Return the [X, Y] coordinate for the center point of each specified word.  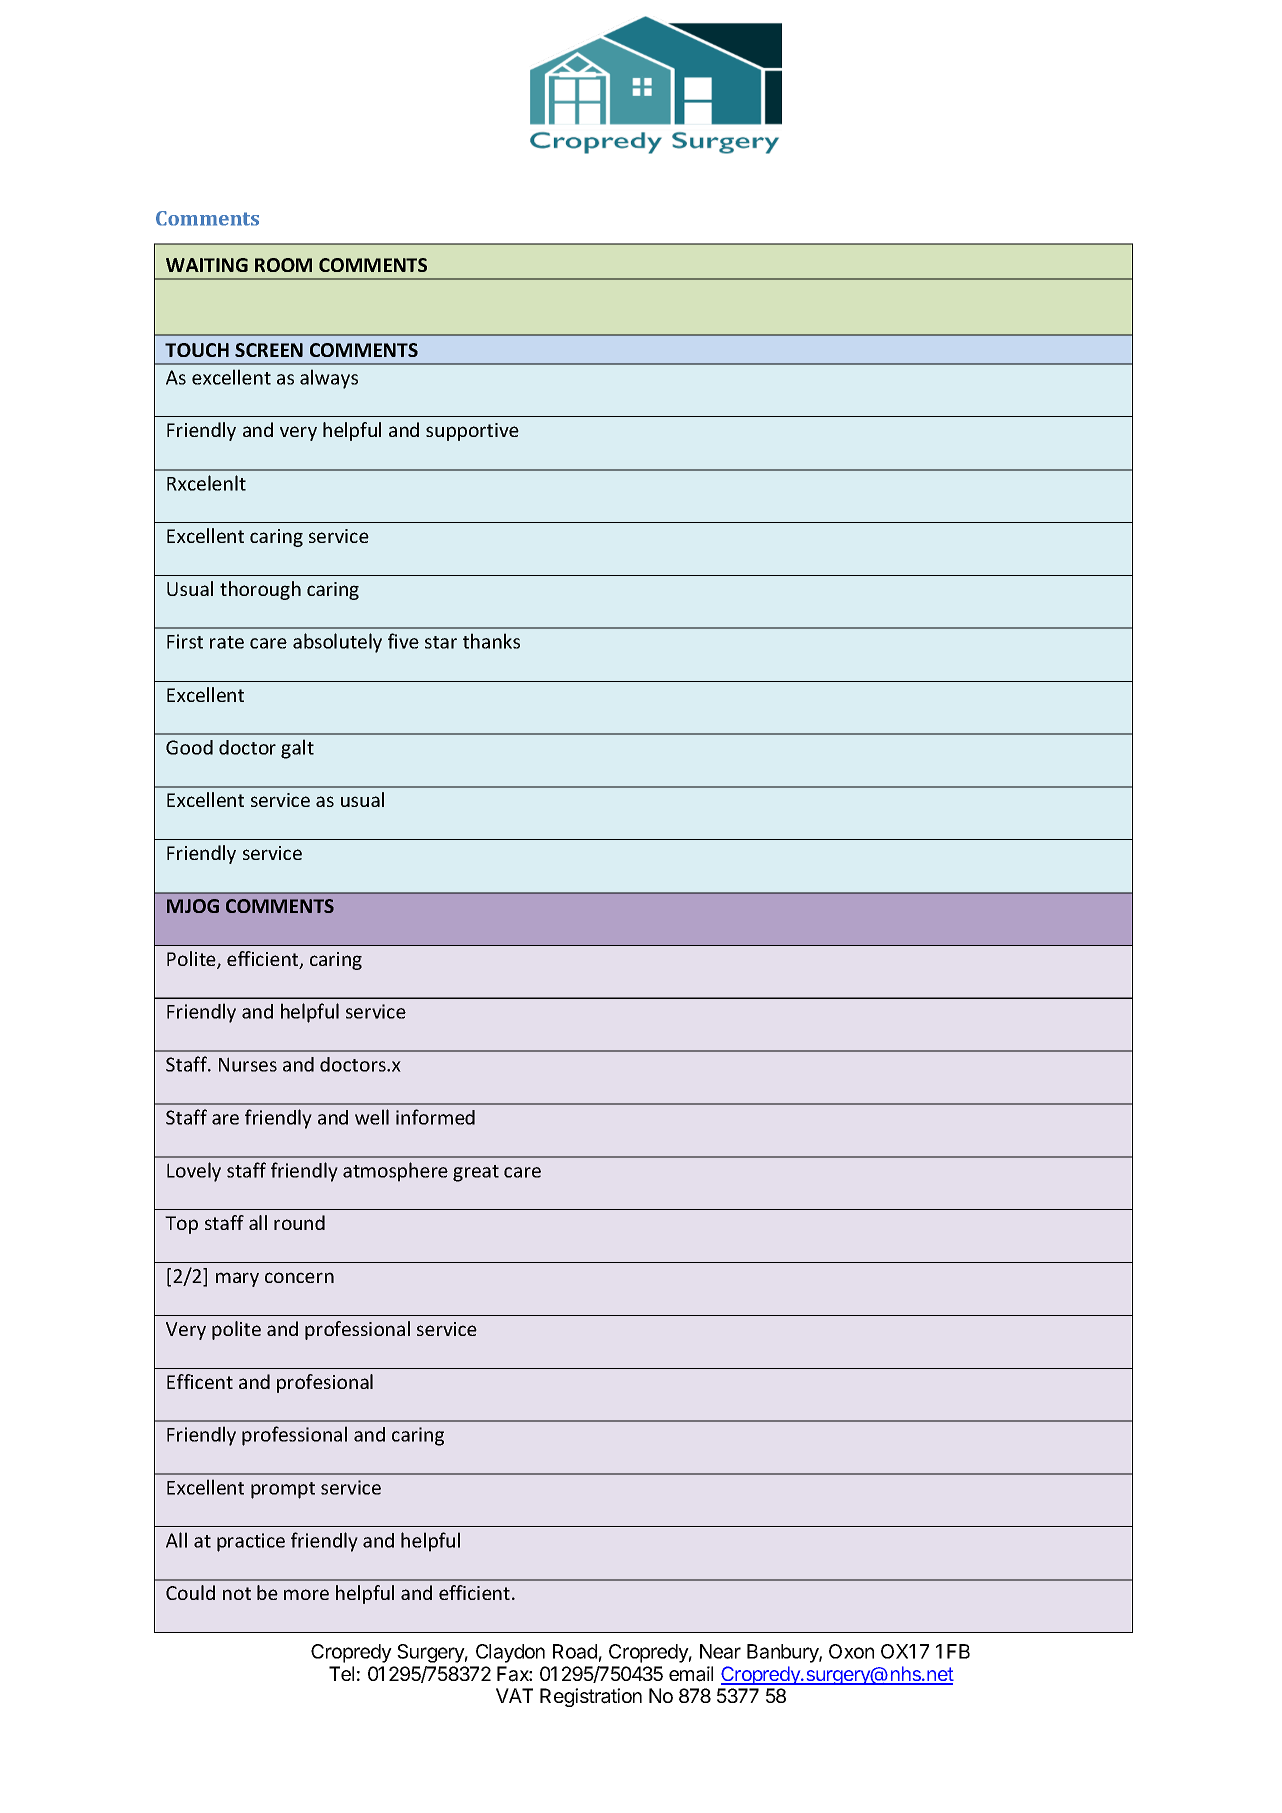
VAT [514, 1695]
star [441, 642]
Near [720, 1651]
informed [435, 1117]
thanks [491, 641]
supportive [472, 432]
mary [237, 1279]
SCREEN [269, 350]
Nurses [248, 1064]
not [237, 1593]
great [476, 1173]
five [403, 641]
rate [227, 642]
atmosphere [395, 1172]
